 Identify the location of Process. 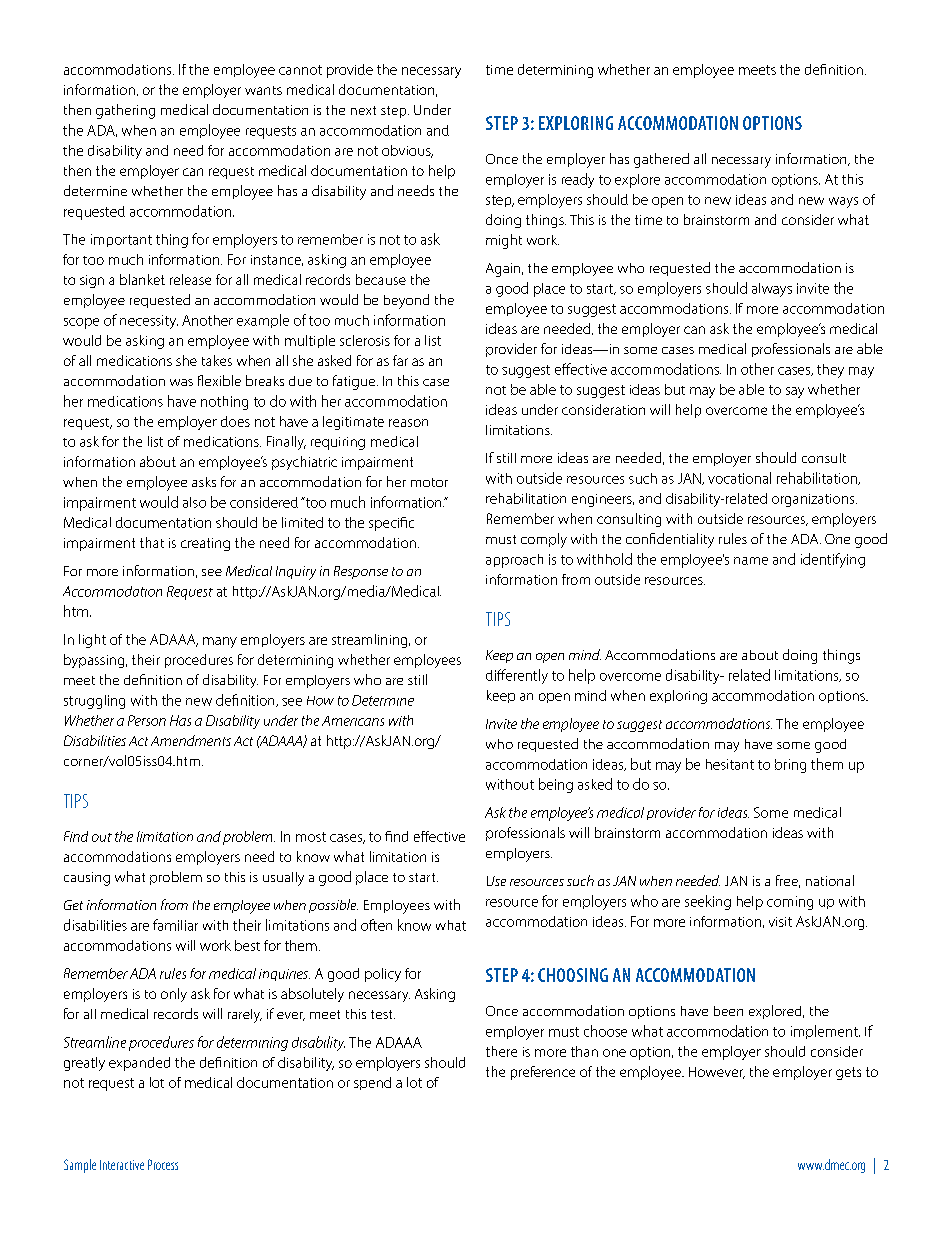
(163, 1164).
